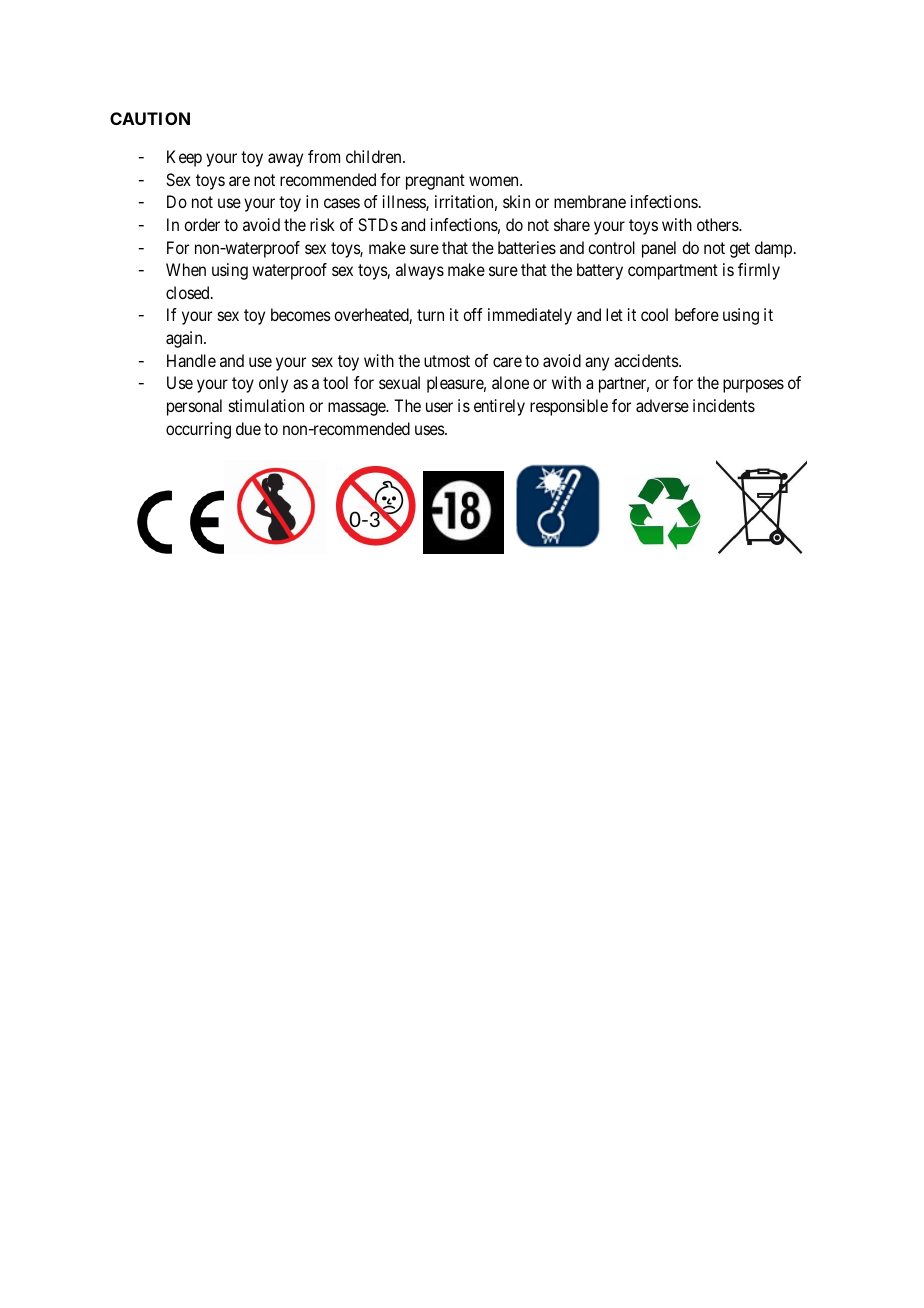  Describe the element at coordinates (150, 118) in the screenshot. I see `CAUTION` at that location.
